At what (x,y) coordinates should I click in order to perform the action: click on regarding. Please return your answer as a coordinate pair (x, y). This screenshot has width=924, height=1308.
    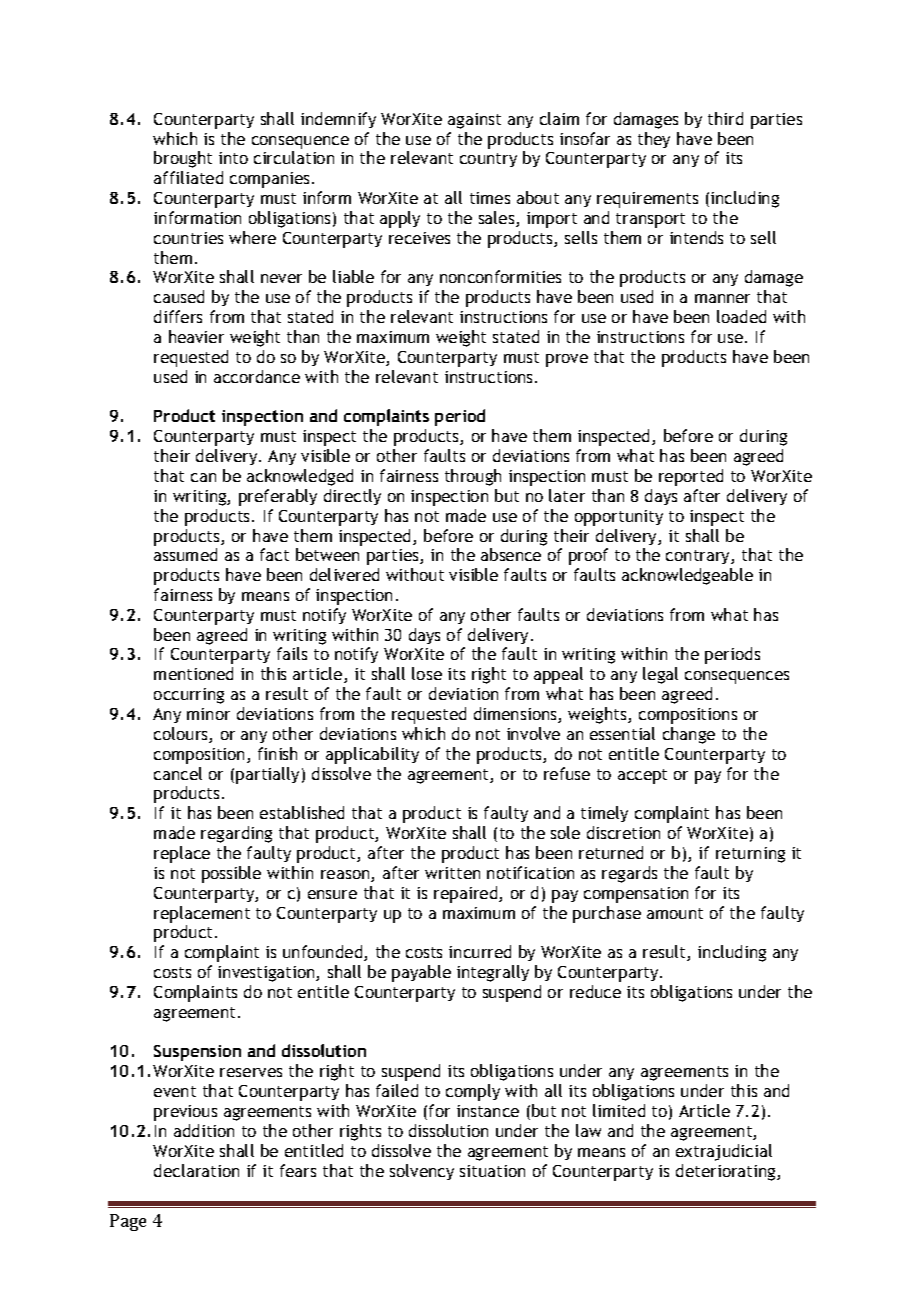
    Looking at the image, I should click on (236, 834).
